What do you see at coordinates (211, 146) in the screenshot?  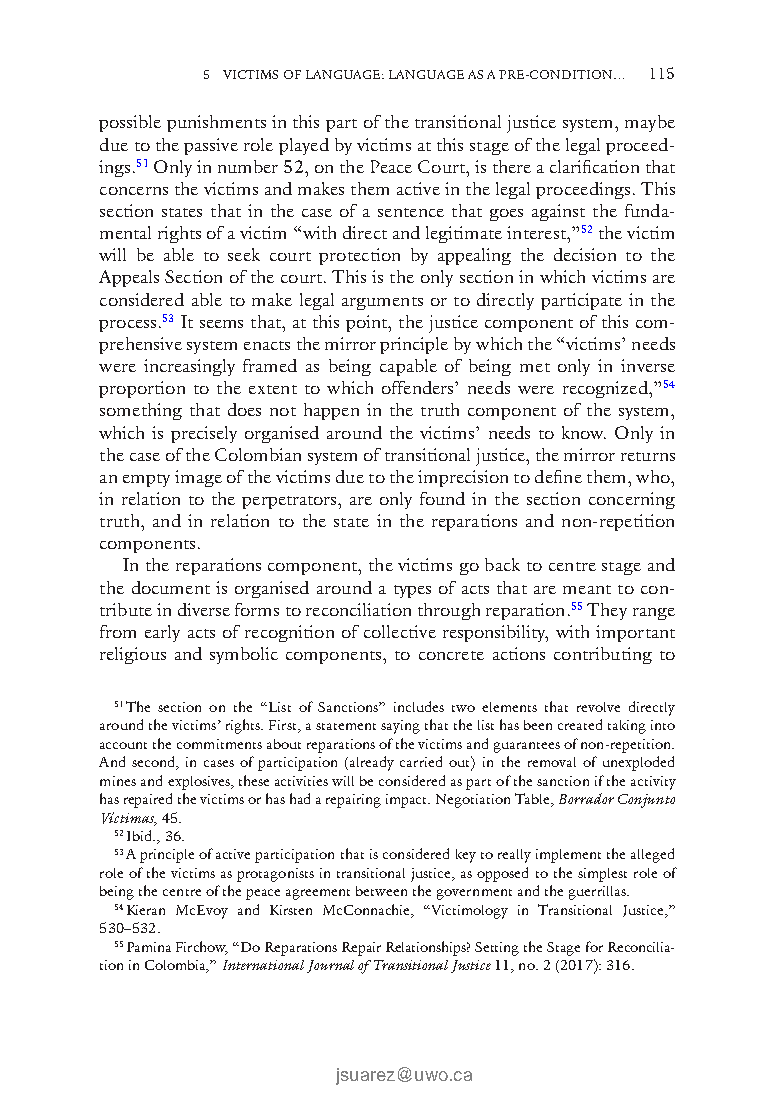 I see `passive` at bounding box center [211, 146].
